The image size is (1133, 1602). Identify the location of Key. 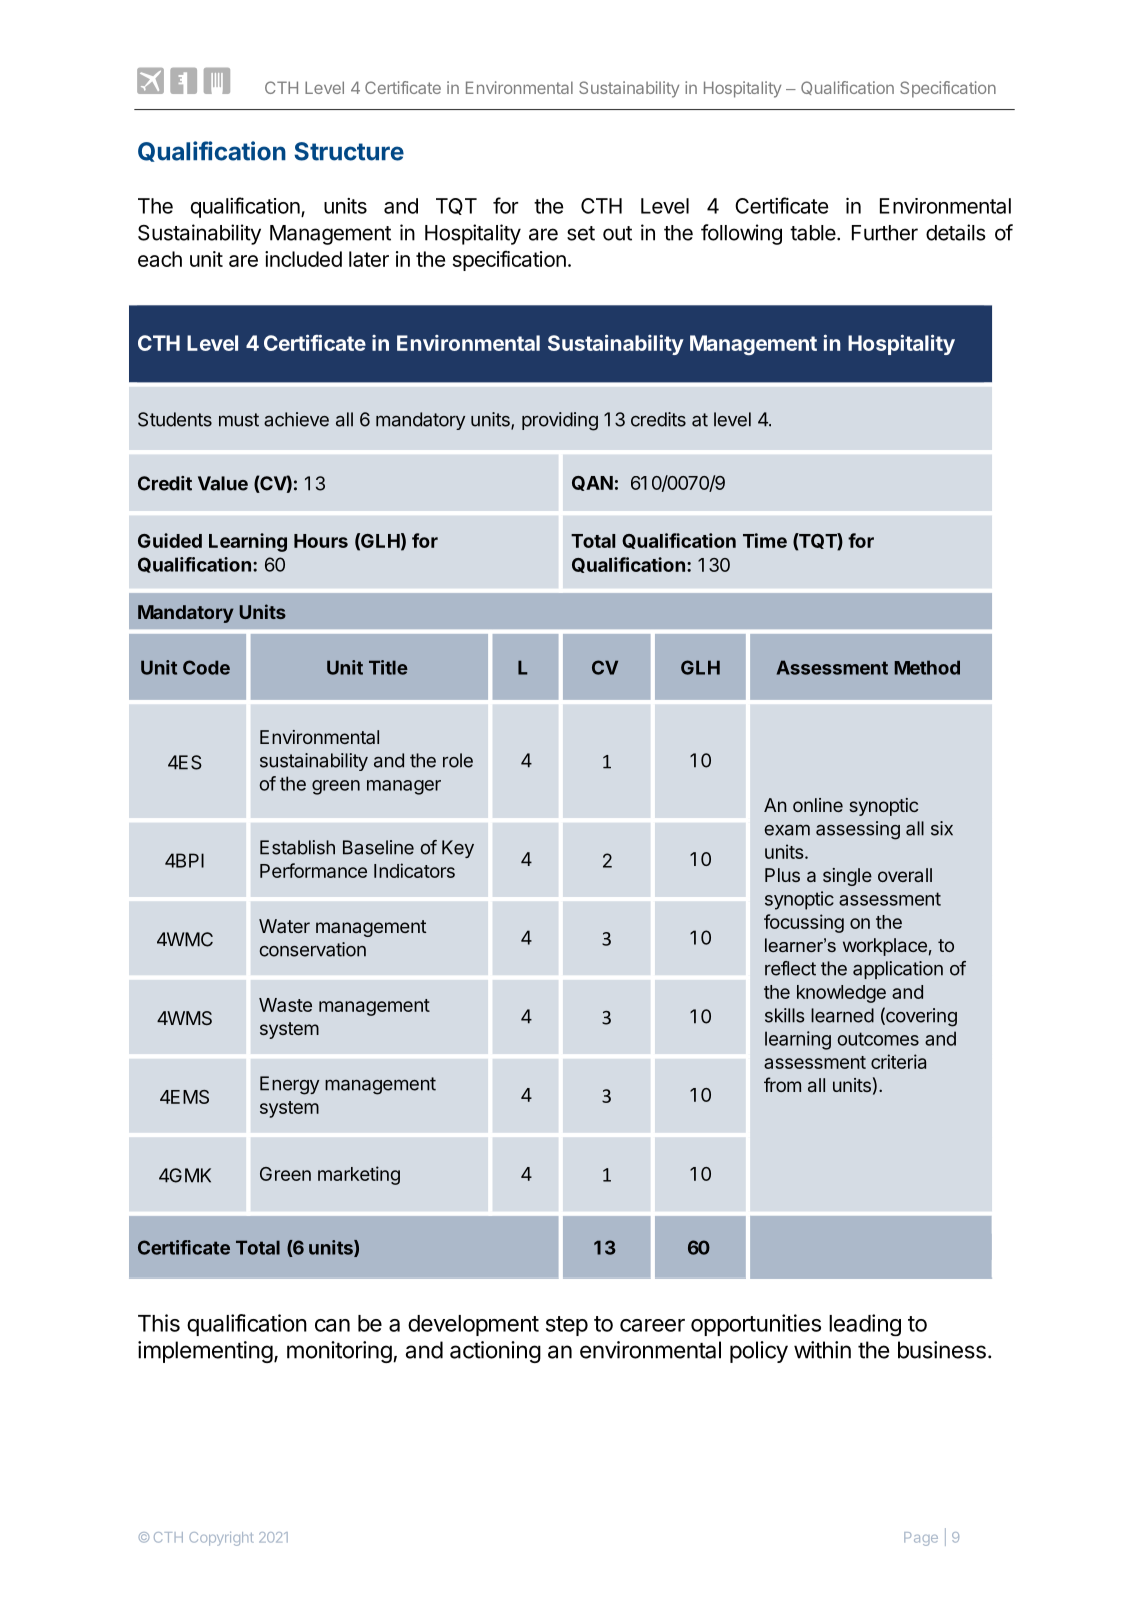
(458, 849).
